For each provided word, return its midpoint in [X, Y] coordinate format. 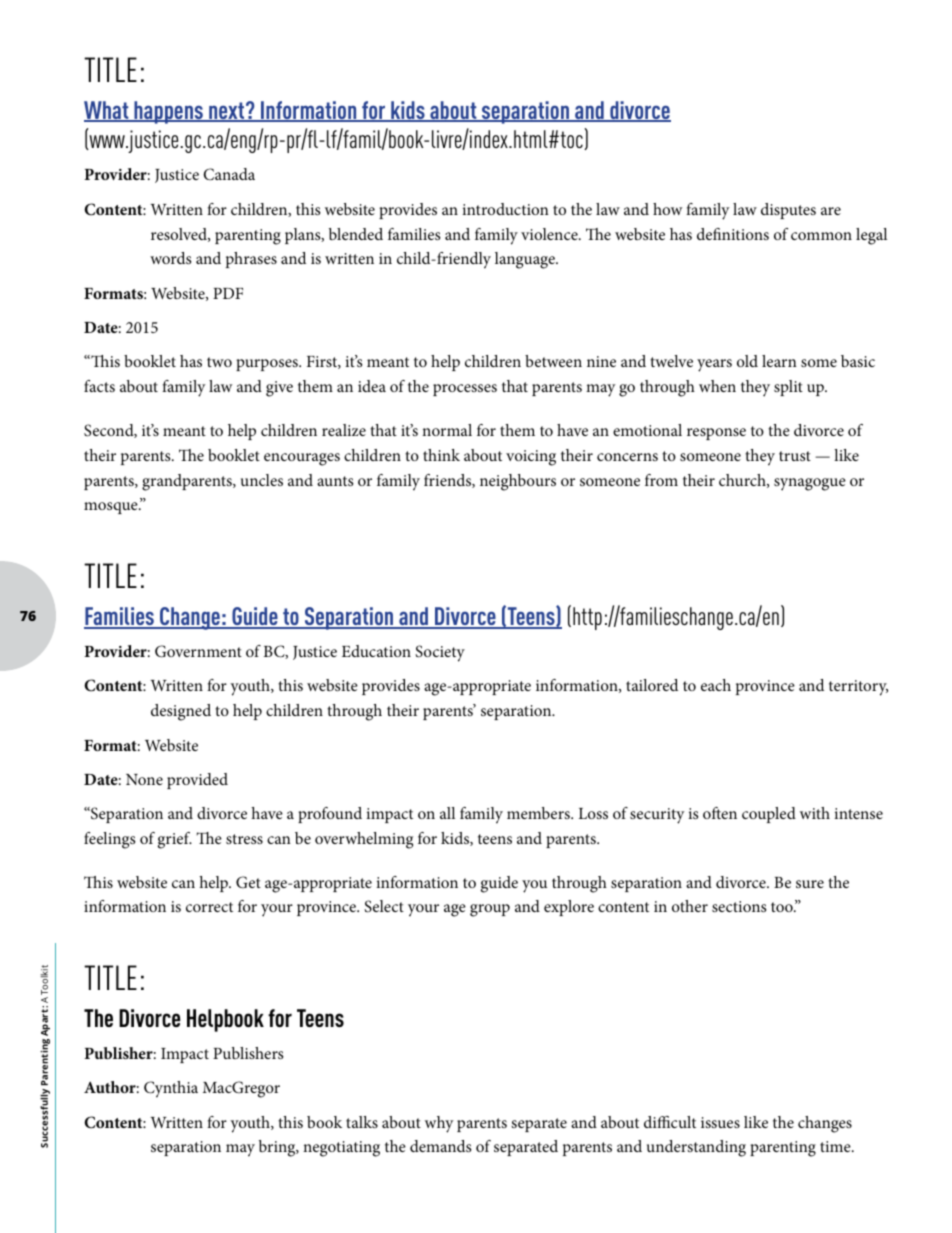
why [439, 1124]
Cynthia [171, 1089]
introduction [505, 209]
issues [720, 1122]
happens [168, 112]
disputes [788, 211]
